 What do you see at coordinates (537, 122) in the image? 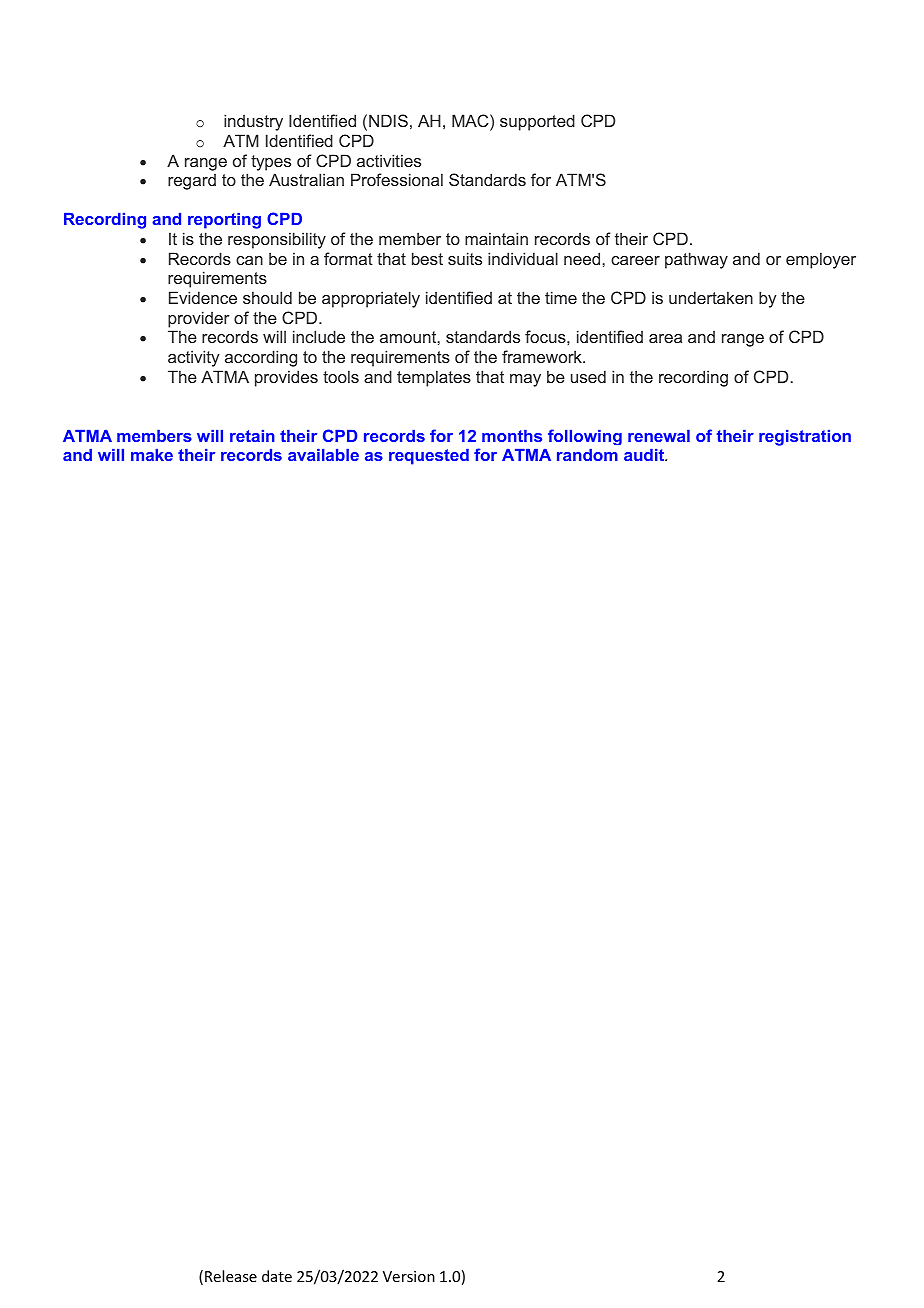
I see `supported` at bounding box center [537, 122].
